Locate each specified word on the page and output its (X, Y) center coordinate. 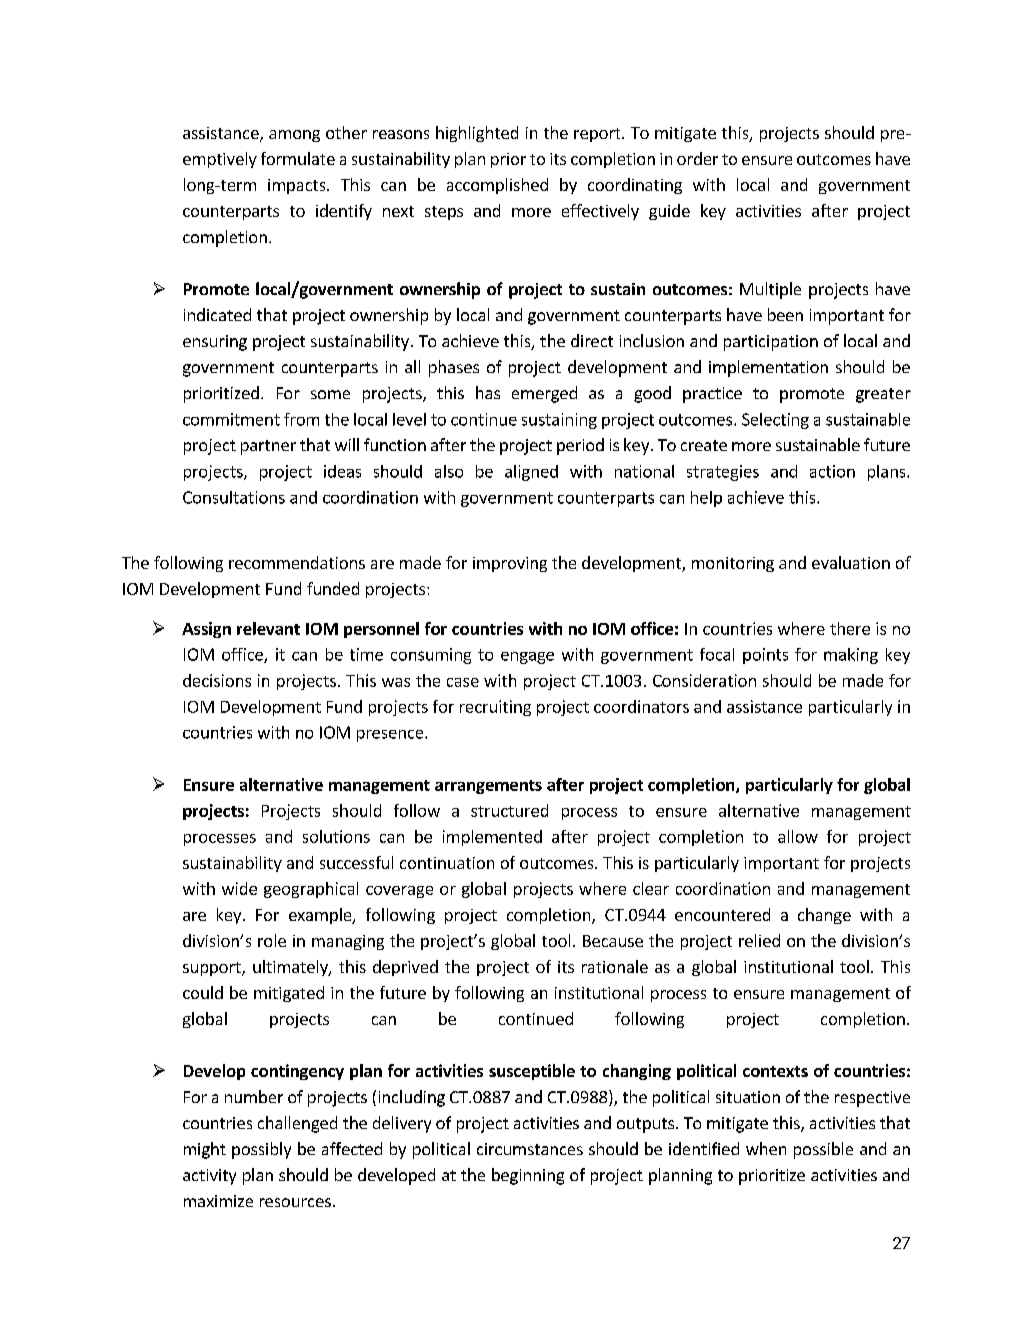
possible (823, 1150)
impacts (298, 186)
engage (527, 658)
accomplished (497, 186)
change (824, 916)
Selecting (775, 421)
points (765, 656)
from (301, 419)
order (697, 158)
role (272, 940)
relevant (268, 628)
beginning (528, 1176)
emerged (544, 394)
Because (613, 941)
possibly (261, 1150)
